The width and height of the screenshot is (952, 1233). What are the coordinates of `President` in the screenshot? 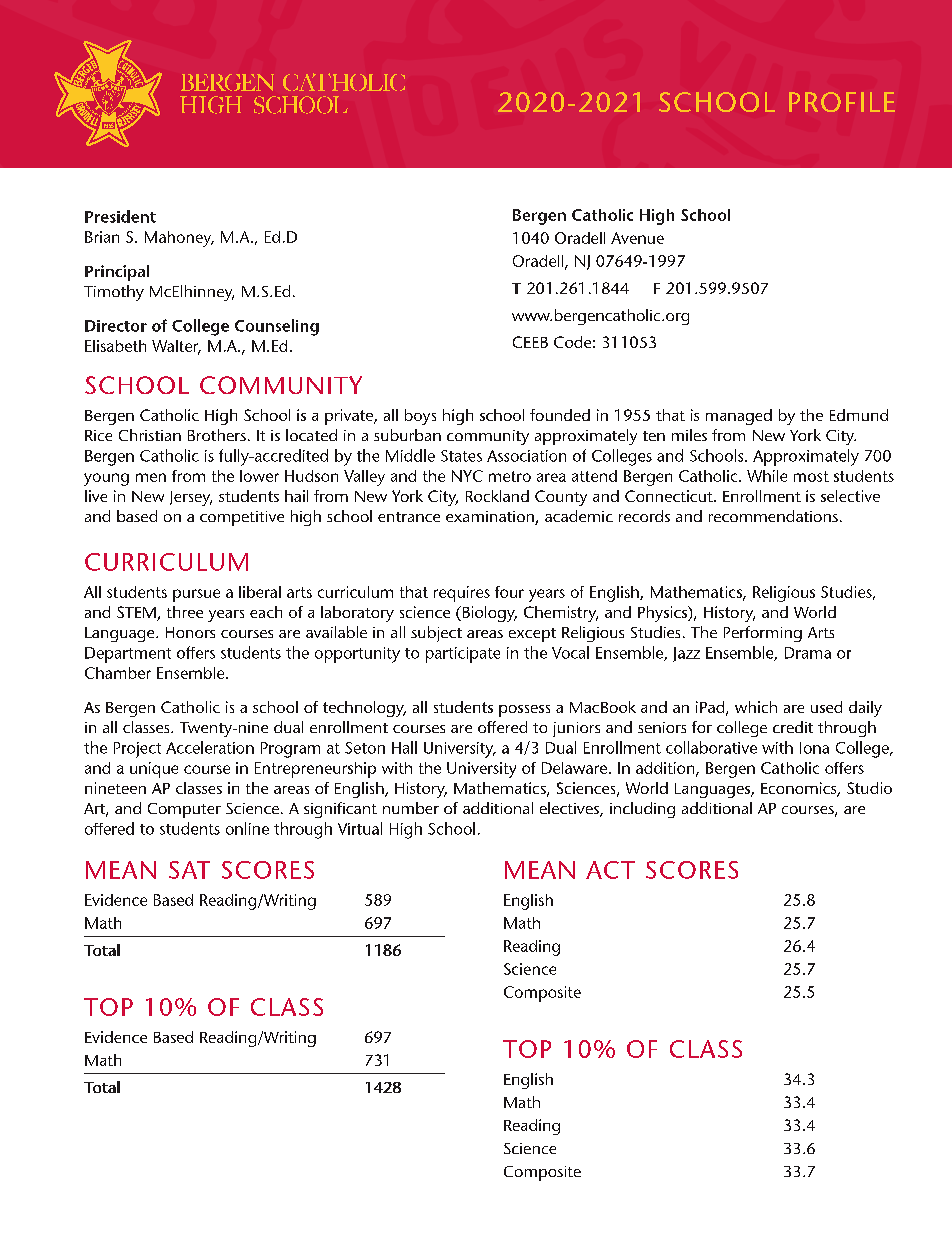 It's located at (120, 216).
